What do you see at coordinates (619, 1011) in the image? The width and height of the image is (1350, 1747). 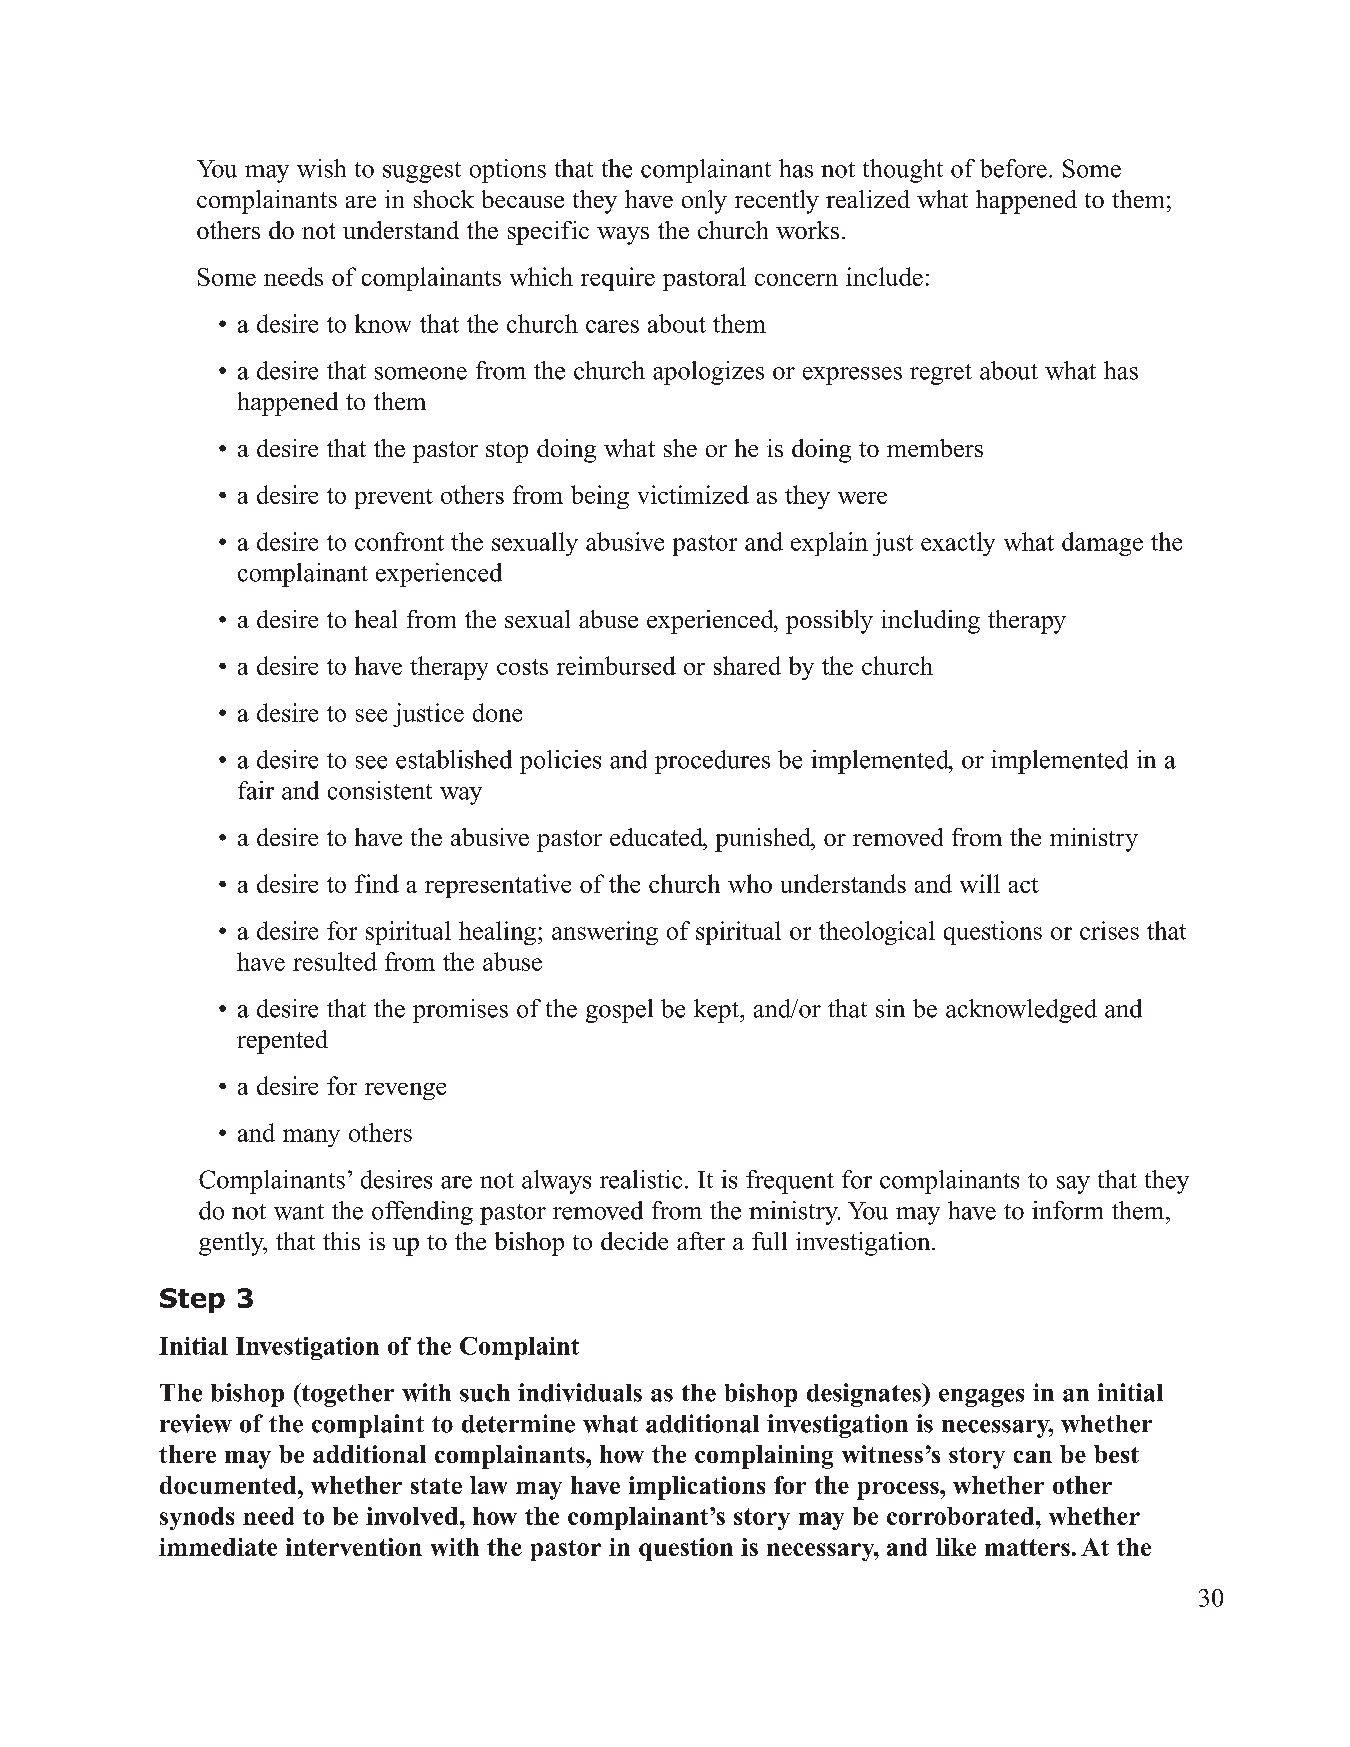 I see `gospel` at bounding box center [619, 1011].
